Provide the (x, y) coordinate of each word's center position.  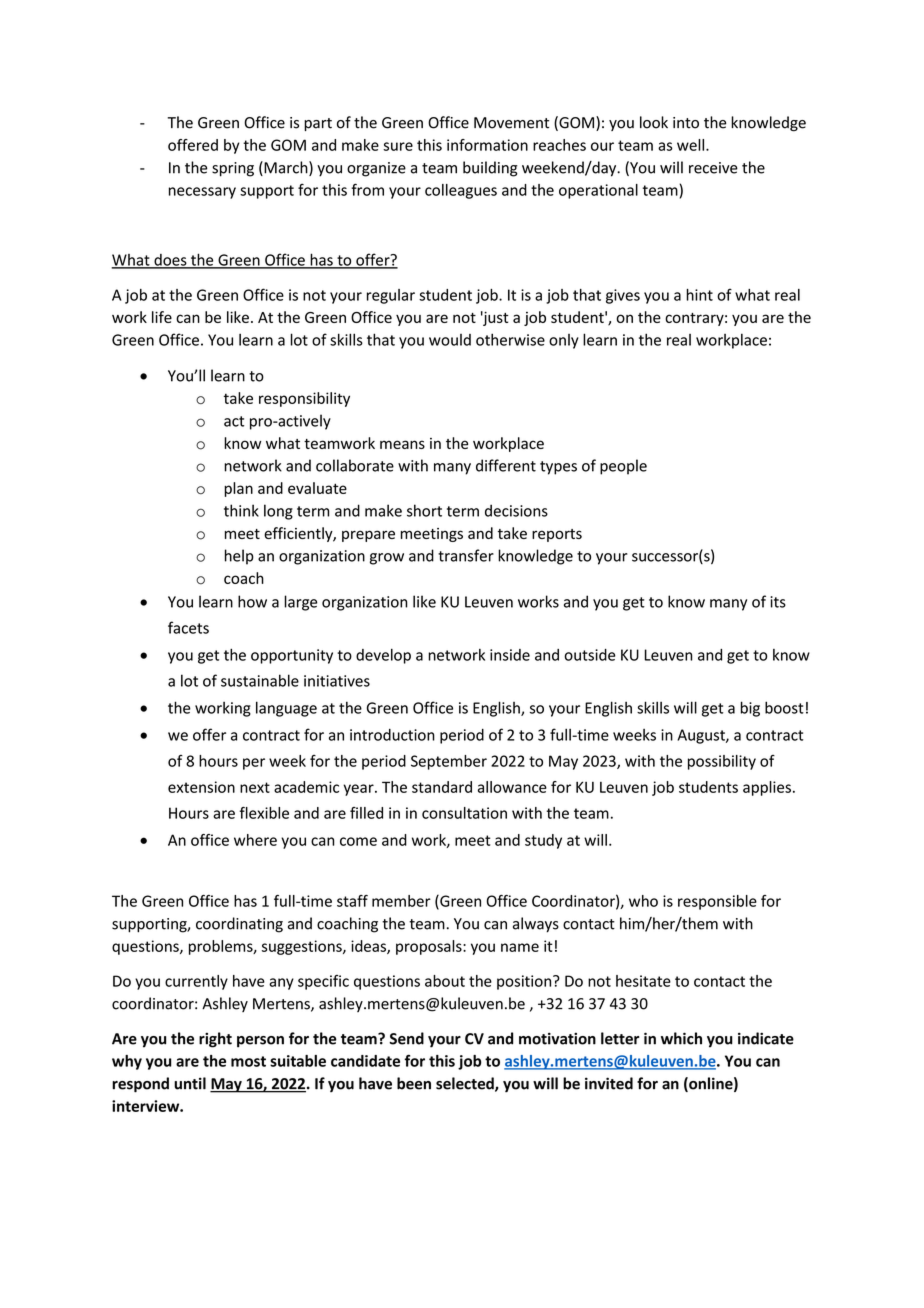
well (692, 145)
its (778, 602)
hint (699, 295)
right (215, 1040)
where (255, 840)
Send (406, 1038)
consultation (464, 813)
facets (188, 627)
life (162, 317)
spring (233, 169)
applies (767, 788)
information (487, 145)
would (450, 340)
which (681, 1038)
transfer (466, 555)
